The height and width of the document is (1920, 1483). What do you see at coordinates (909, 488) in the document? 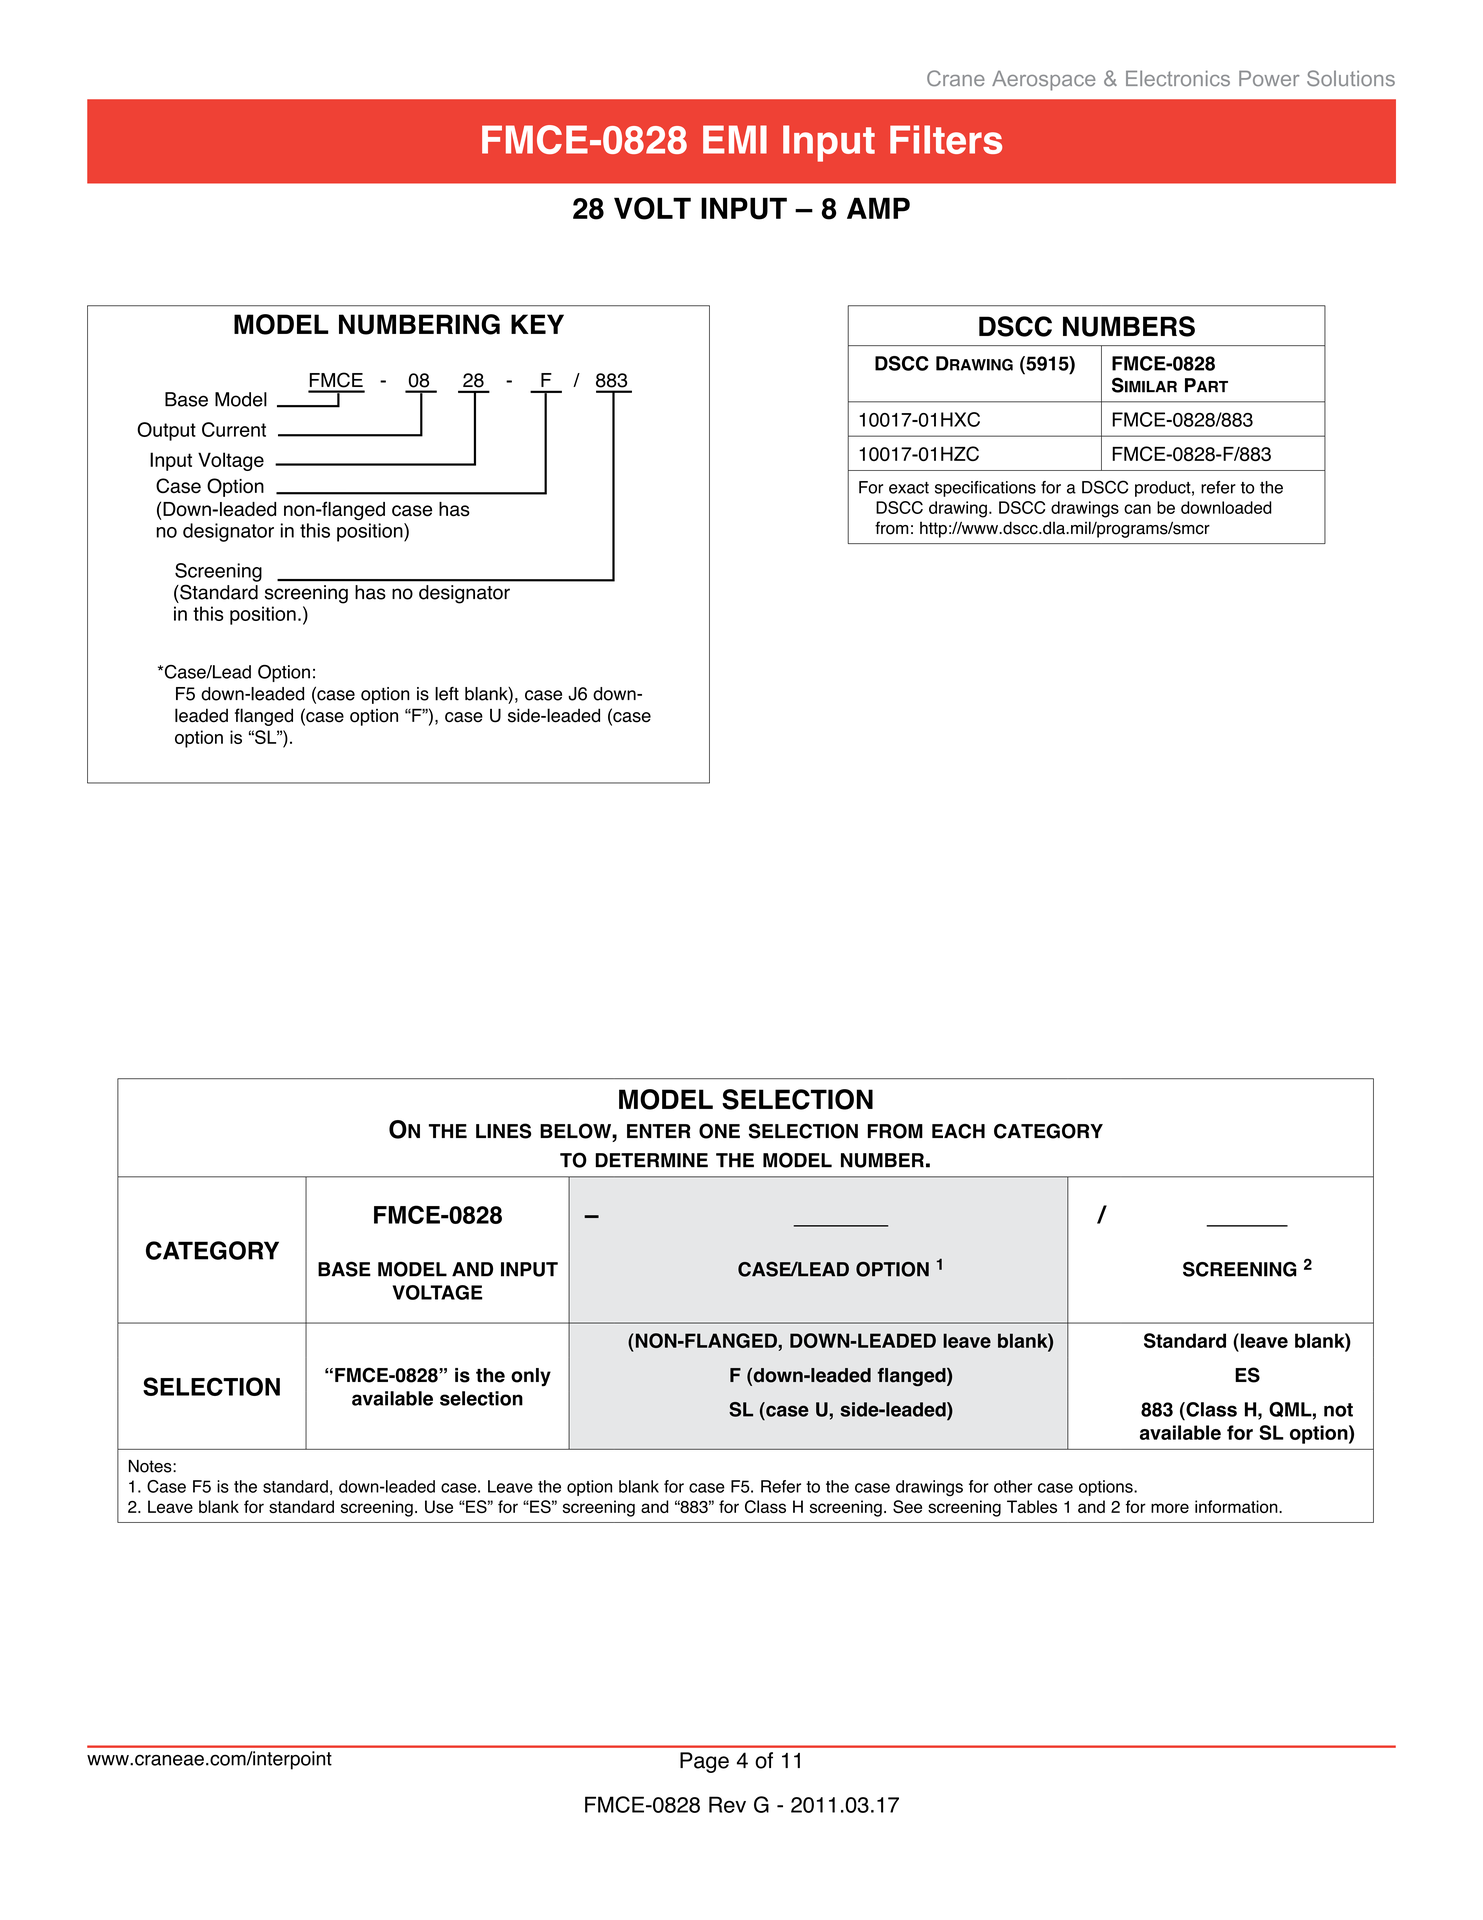
I see `exact` at bounding box center [909, 488].
